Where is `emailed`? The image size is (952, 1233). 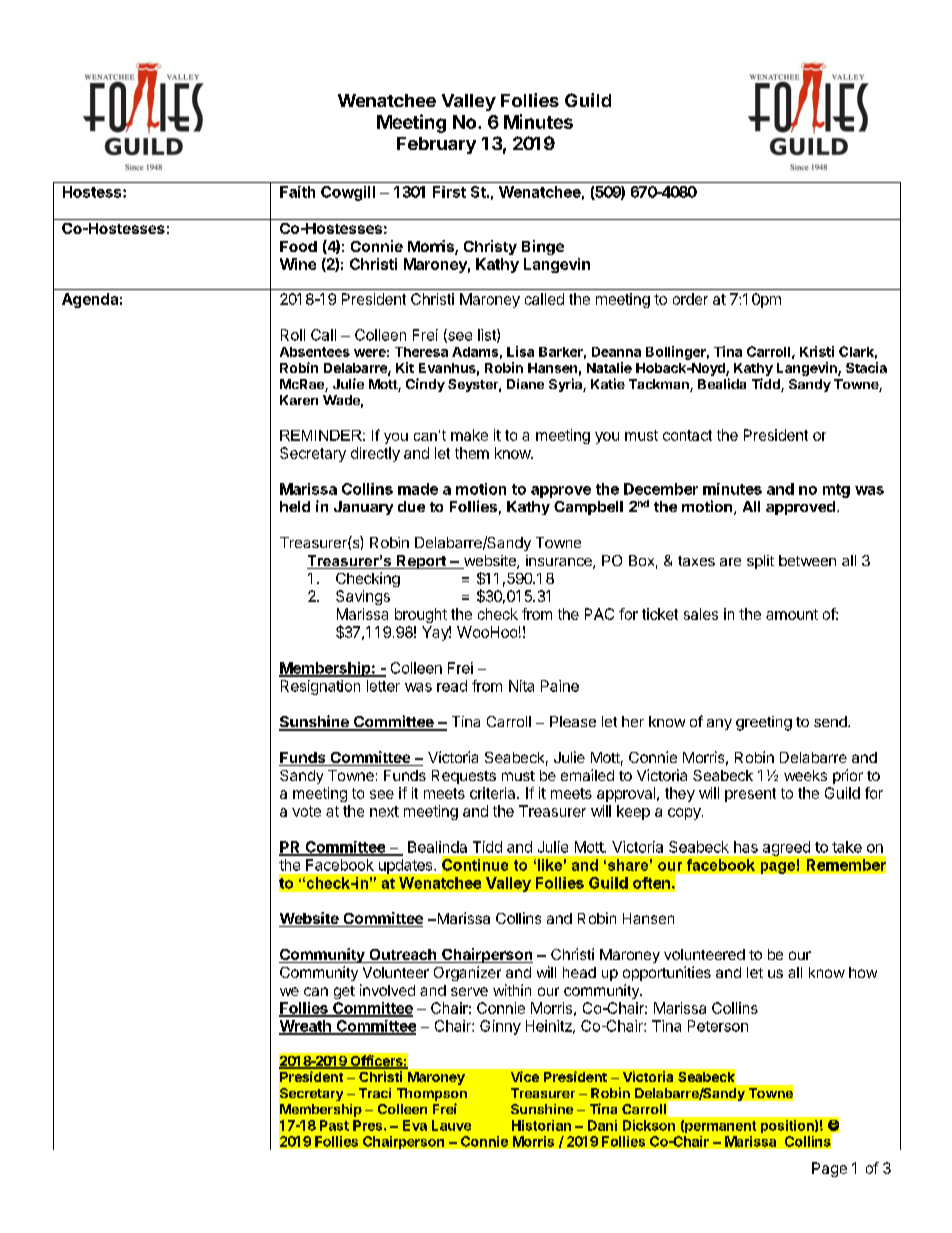 emailed is located at coordinates (587, 775).
